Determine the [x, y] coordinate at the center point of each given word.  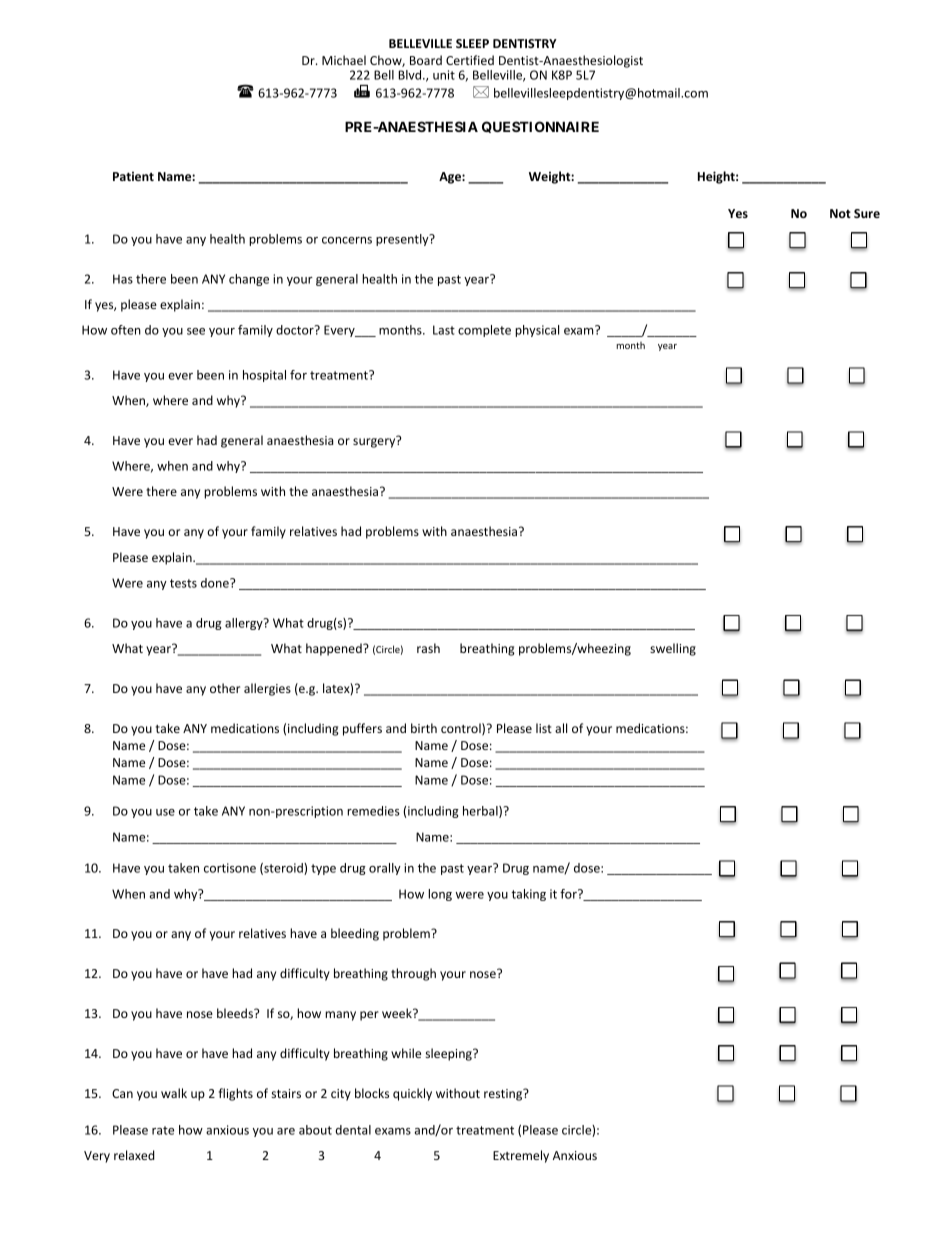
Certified [470, 60]
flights [236, 1094]
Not [840, 213]
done [216, 583]
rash [428, 648]
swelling [673, 649]
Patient [133, 176]
